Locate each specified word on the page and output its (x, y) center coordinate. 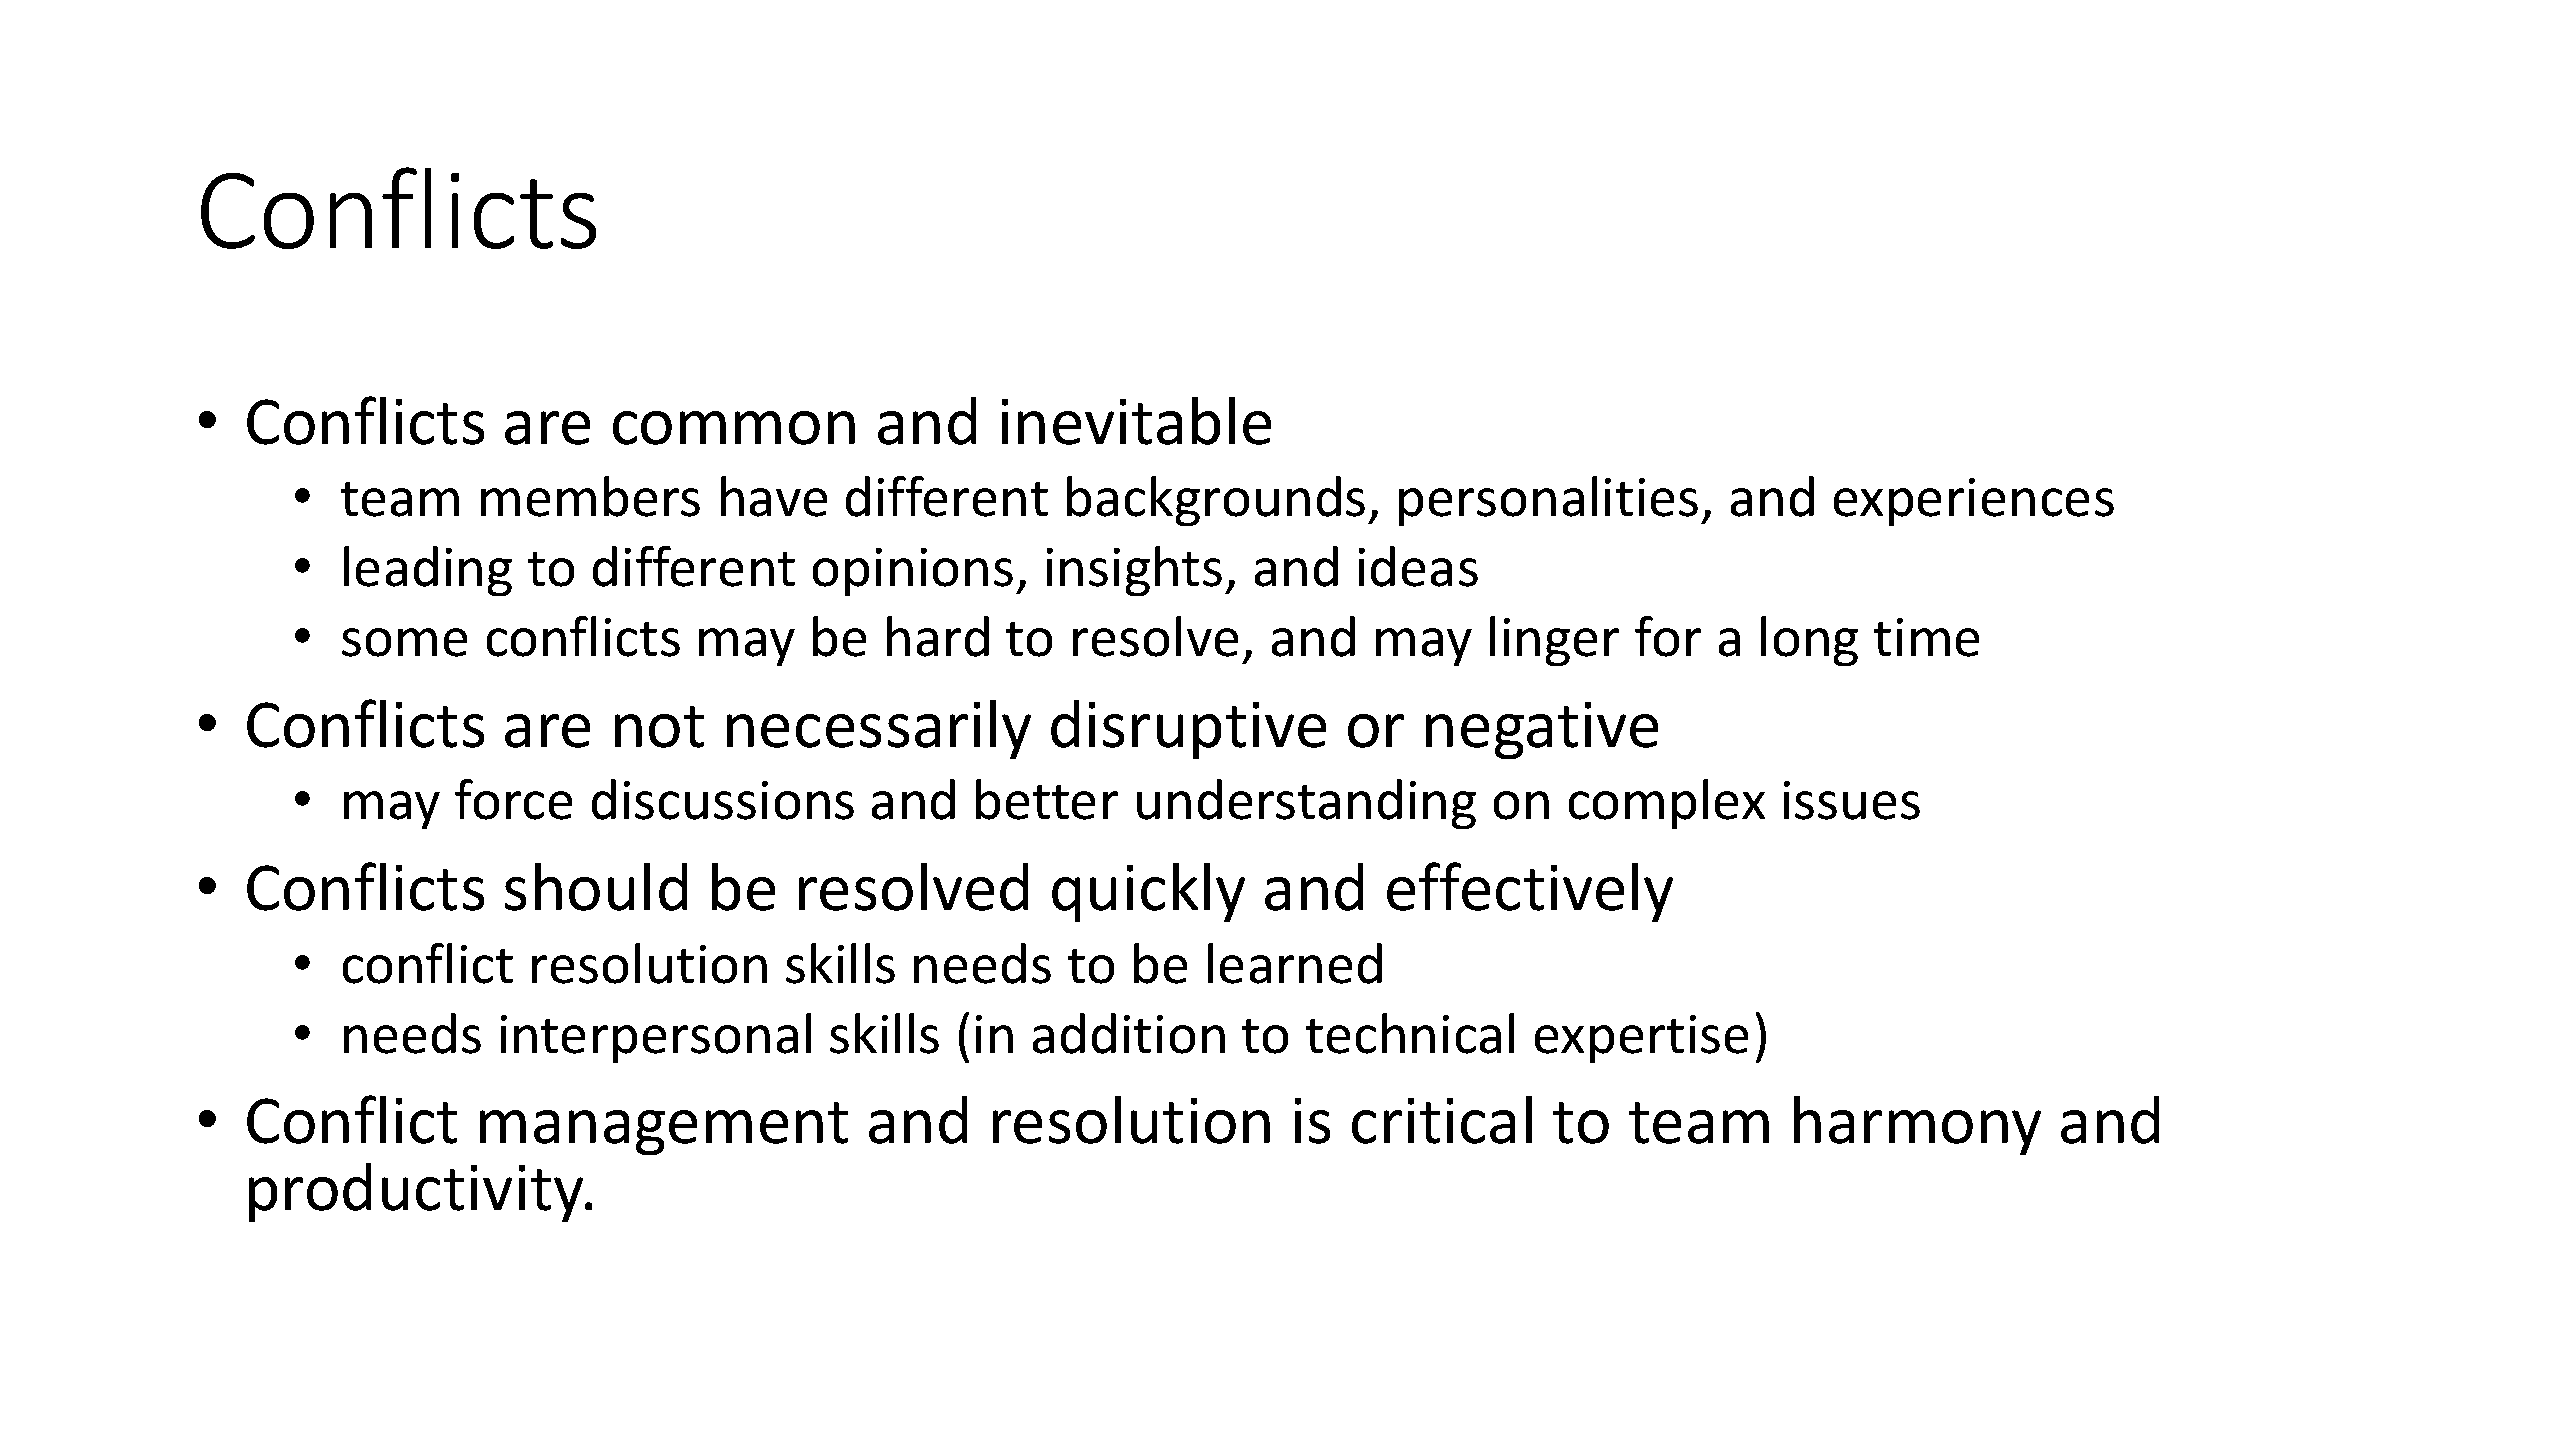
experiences (1974, 502)
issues (1852, 800)
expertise (1641, 1039)
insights (1134, 571)
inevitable (1136, 421)
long (1809, 641)
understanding (1306, 804)
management (664, 1128)
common (734, 428)
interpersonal (656, 1038)
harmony (1917, 1125)
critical (1442, 1120)
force (513, 799)
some (404, 642)
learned (1295, 963)
